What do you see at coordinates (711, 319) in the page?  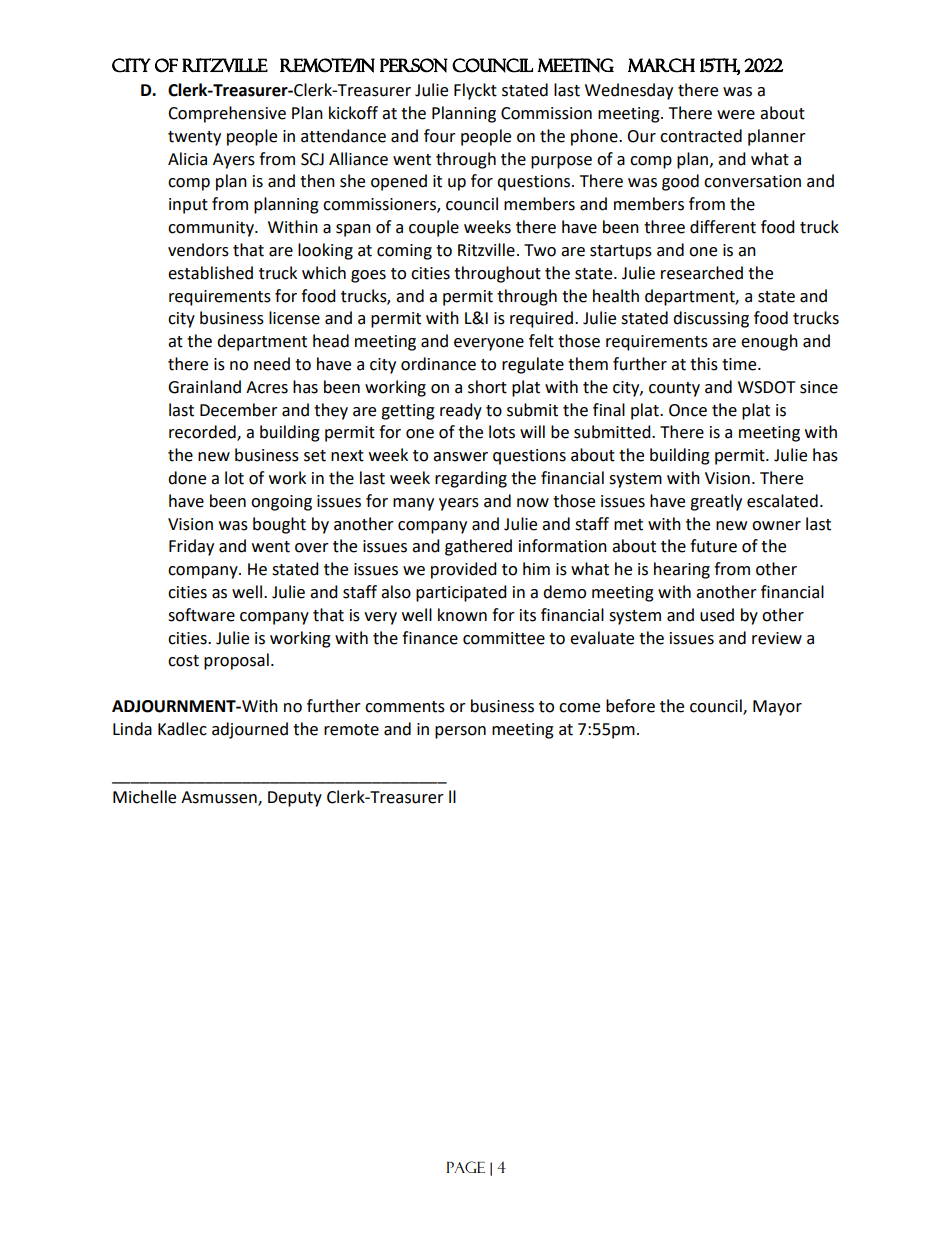 I see `discussing` at bounding box center [711, 319].
